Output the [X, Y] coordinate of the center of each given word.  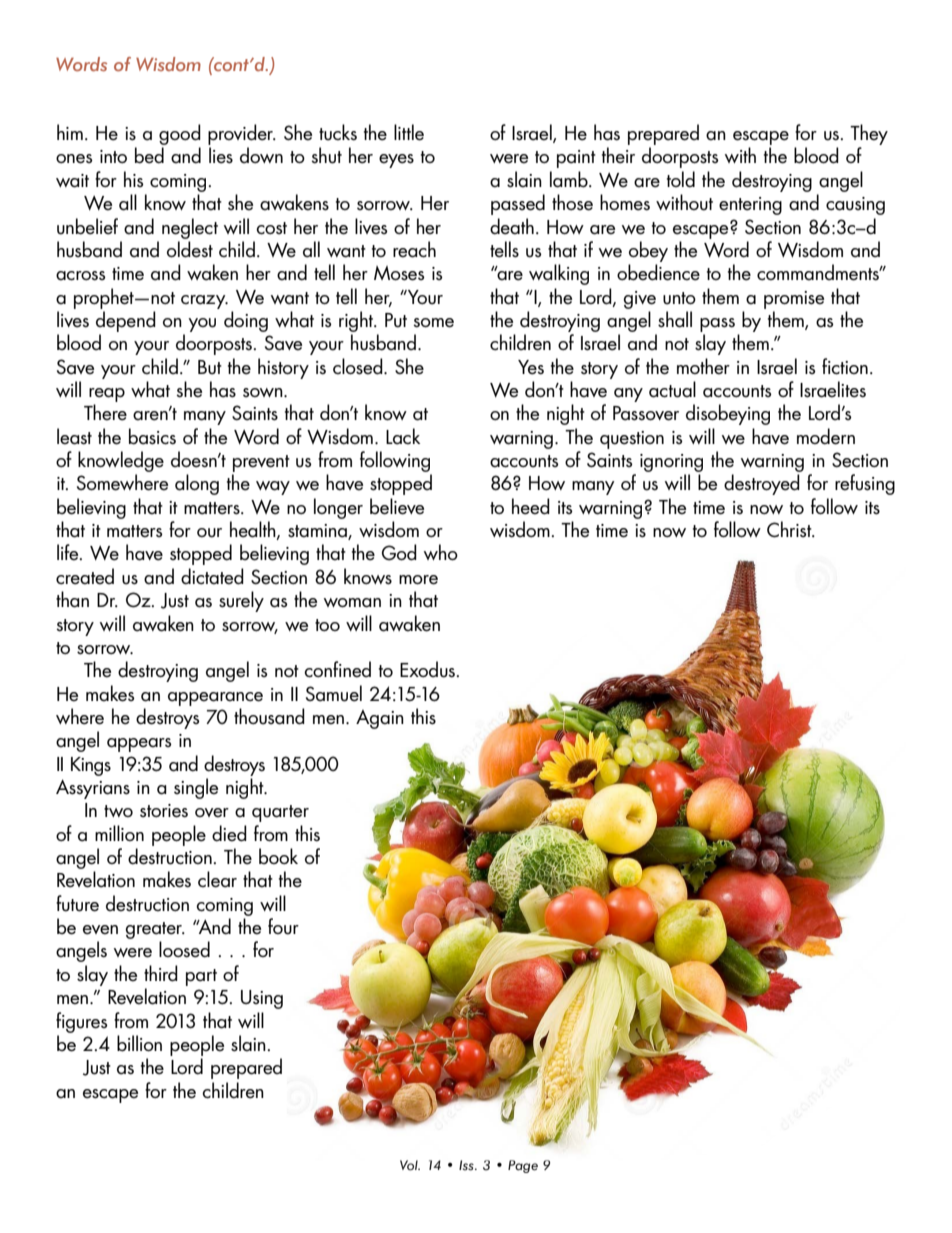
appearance [215, 699]
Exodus [428, 669]
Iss [467, 1165]
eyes [396, 161]
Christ [790, 529]
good [180, 134]
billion [139, 1043]
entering [750, 206]
